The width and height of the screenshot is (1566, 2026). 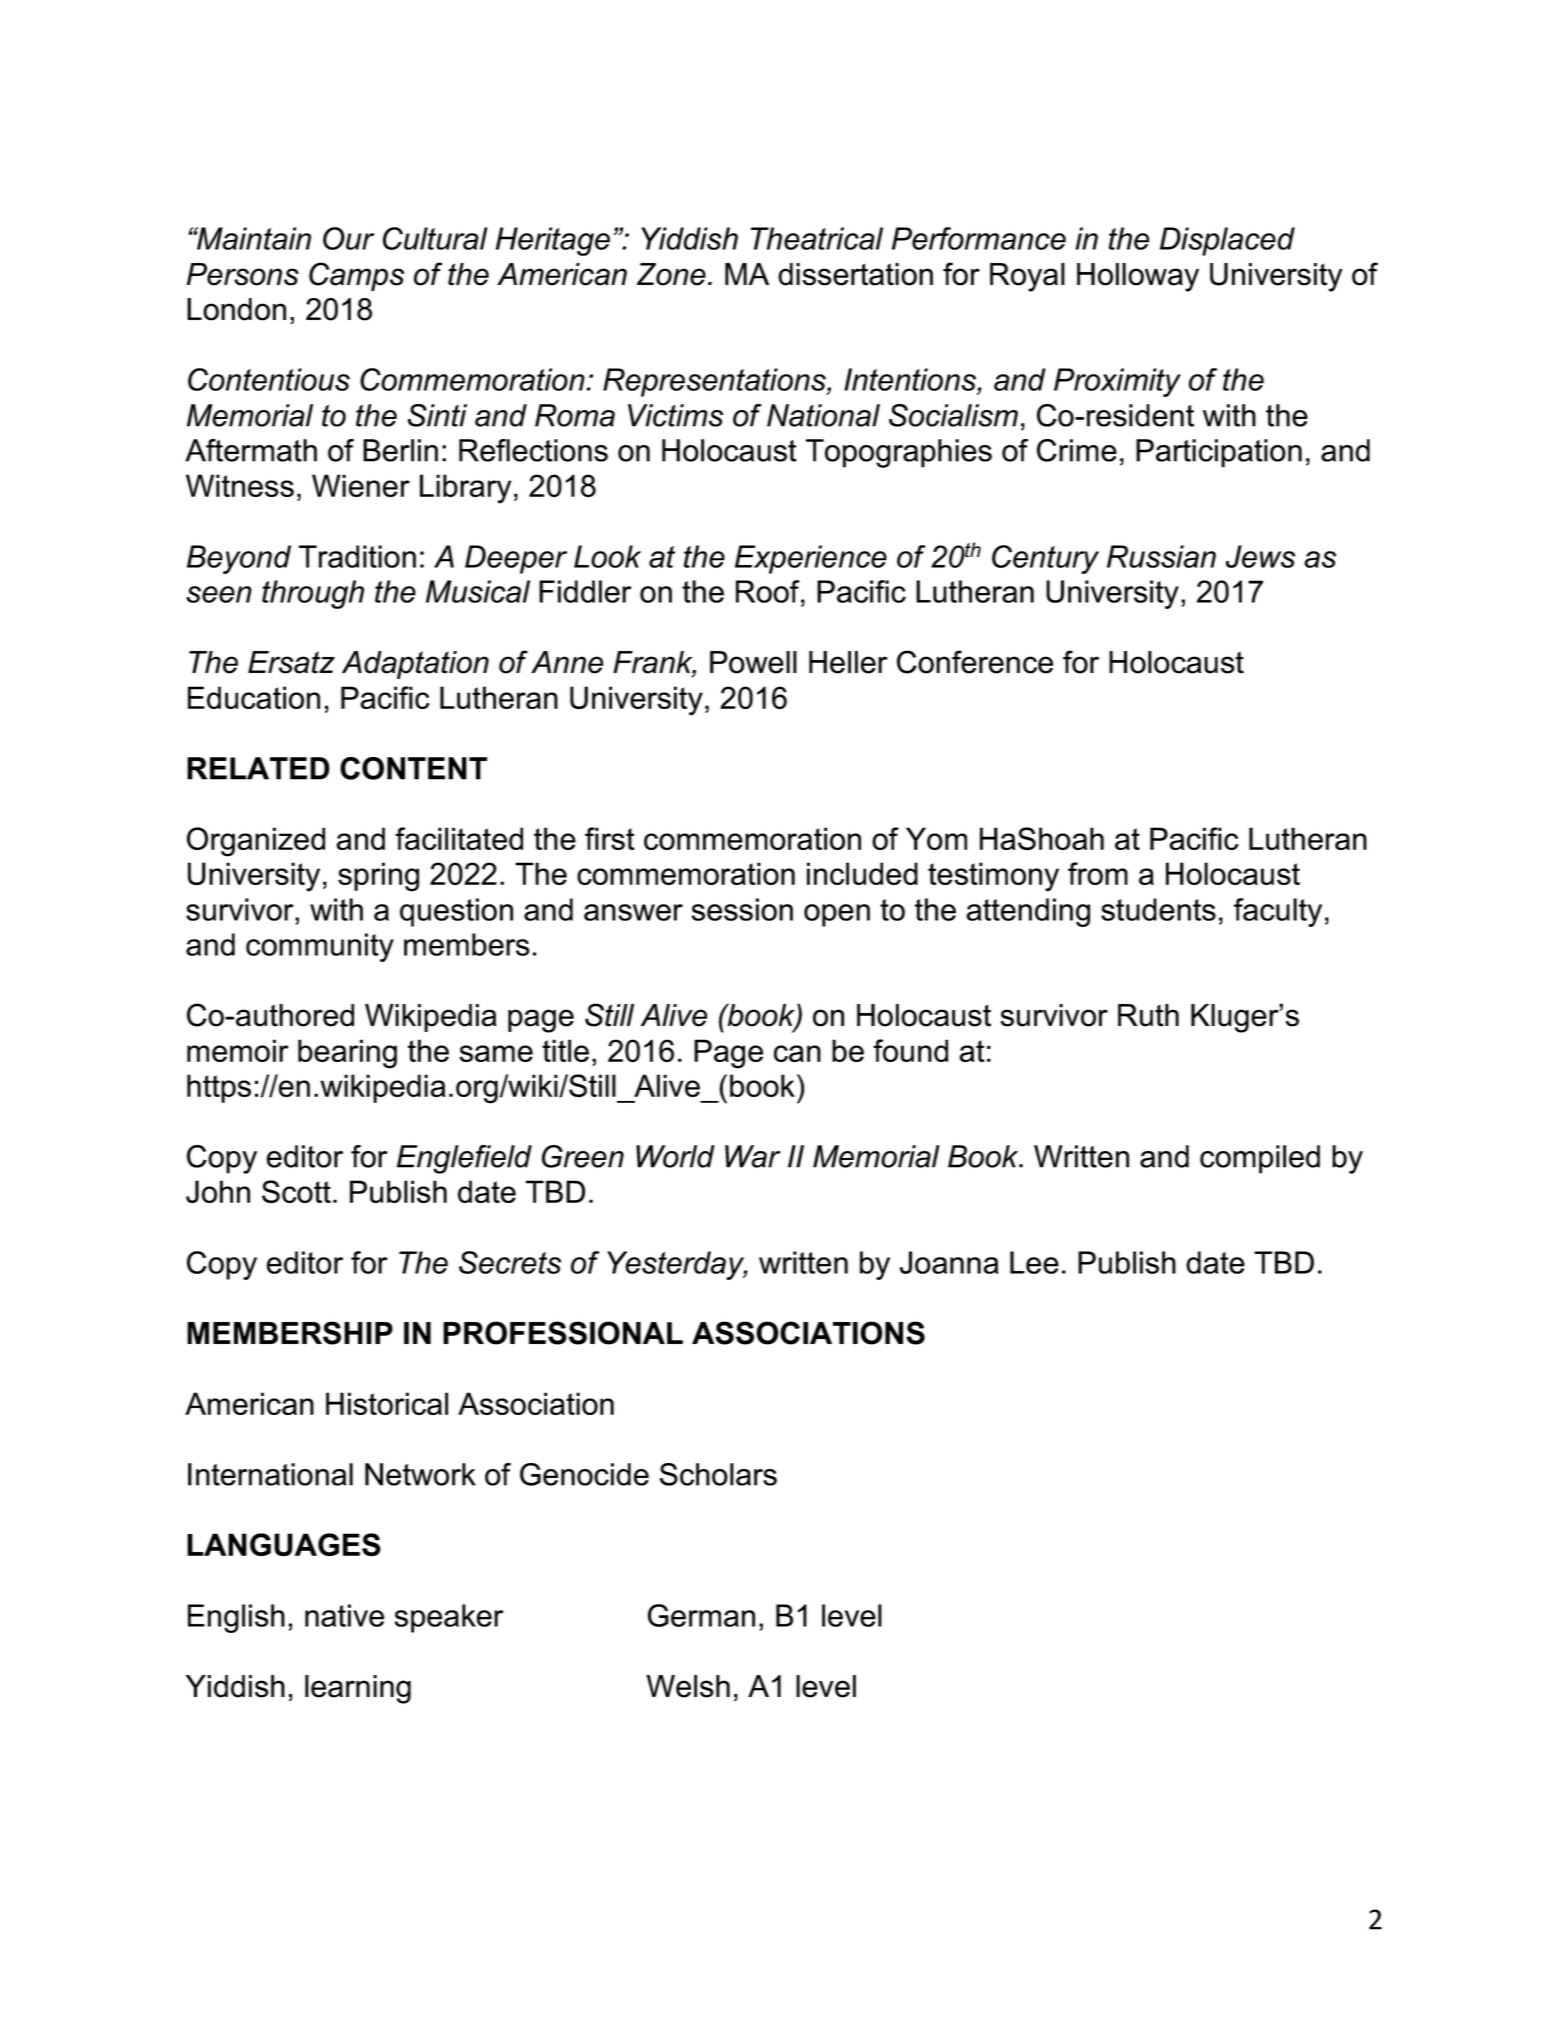 I want to click on Lee, so click(x=1034, y=1262).
